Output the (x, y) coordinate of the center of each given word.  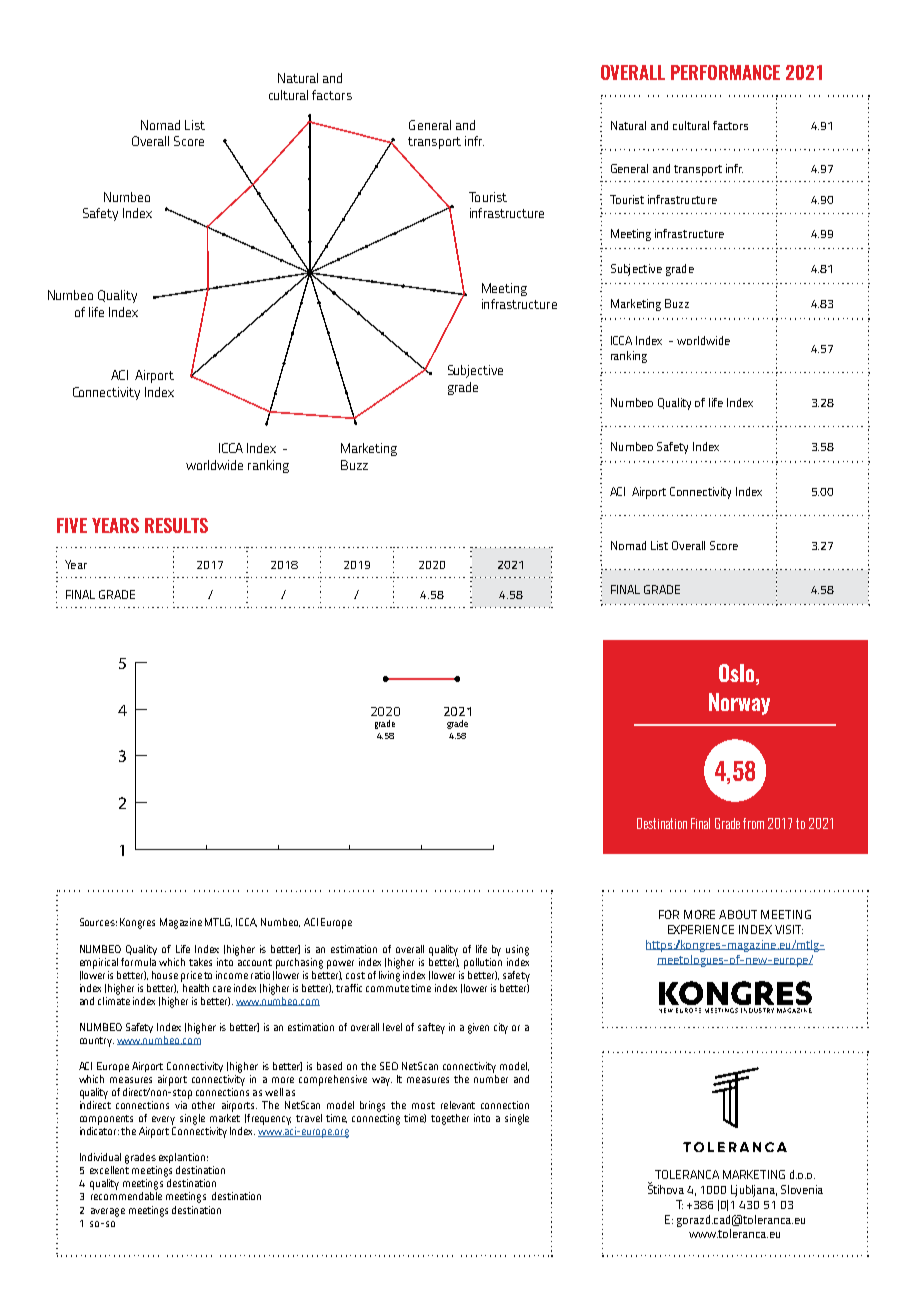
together (450, 1119)
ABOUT (738, 914)
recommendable (126, 1196)
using (517, 950)
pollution (483, 962)
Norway (739, 704)
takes (200, 962)
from (753, 823)
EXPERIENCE (701, 929)
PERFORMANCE (725, 72)
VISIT (789, 929)
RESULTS (176, 525)
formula (138, 962)
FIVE (72, 525)
